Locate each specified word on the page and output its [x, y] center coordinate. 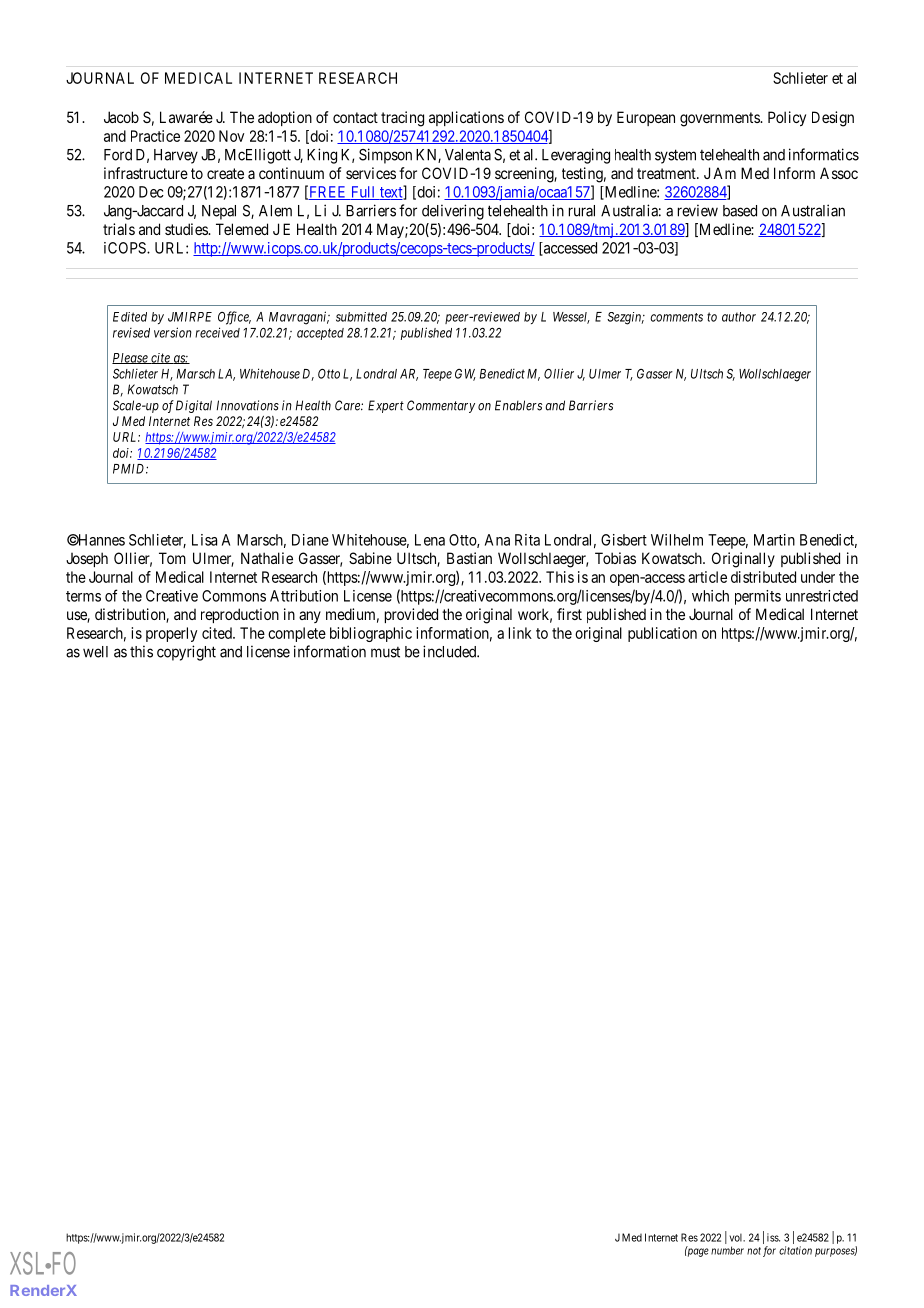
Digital [194, 406]
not [754, 1251]
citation [795, 1250]
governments [720, 119]
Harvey [176, 156]
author [739, 317]
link [520, 633]
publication [662, 634]
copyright [186, 653]
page [697, 1252]
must [385, 652]
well [95, 652]
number [727, 1250]
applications [466, 118]
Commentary [441, 406]
